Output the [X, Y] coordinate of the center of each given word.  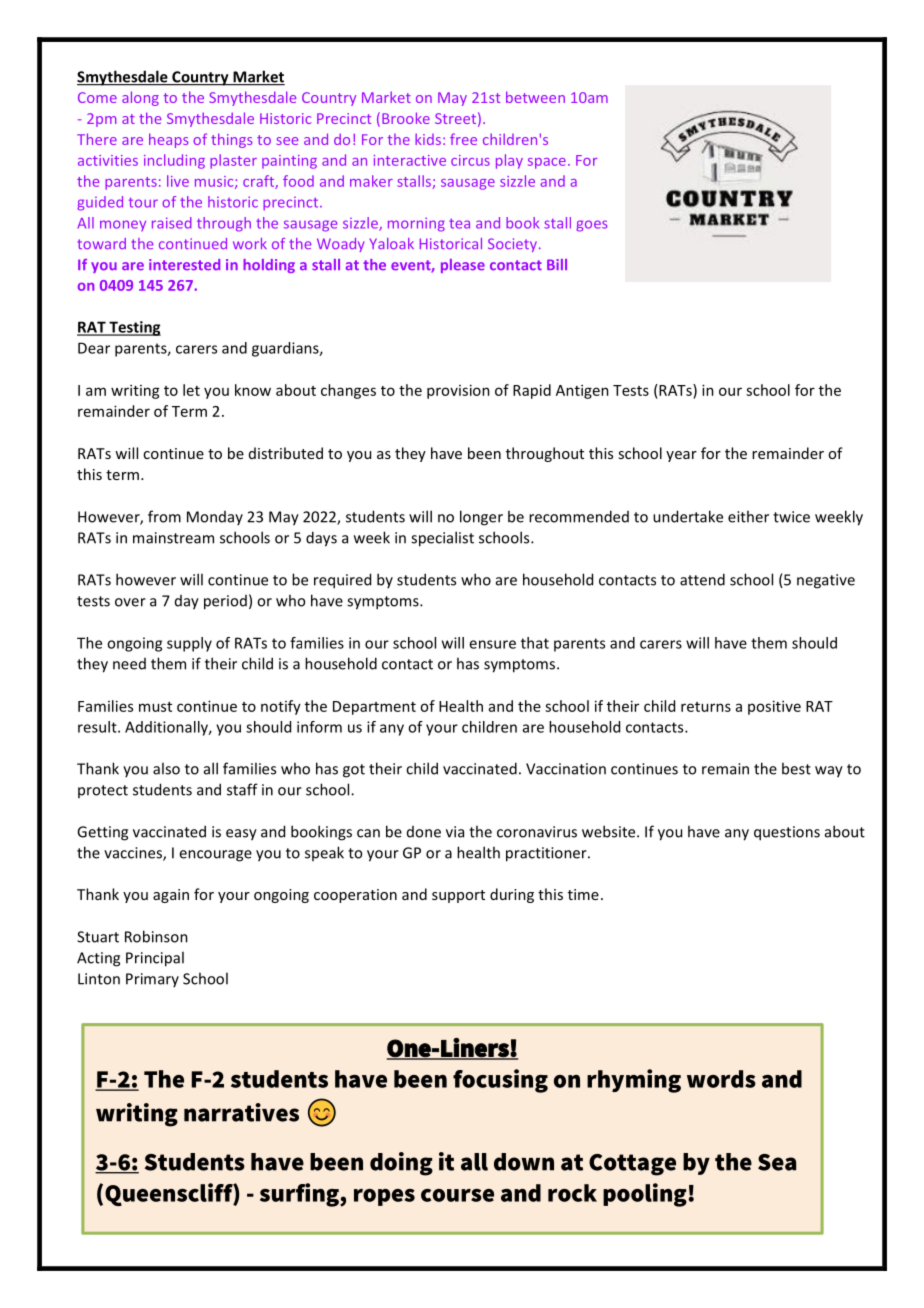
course [457, 1195]
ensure [492, 644]
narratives [241, 1112]
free [463, 139]
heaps [168, 140]
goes [591, 226]
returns [706, 707]
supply [189, 644]
